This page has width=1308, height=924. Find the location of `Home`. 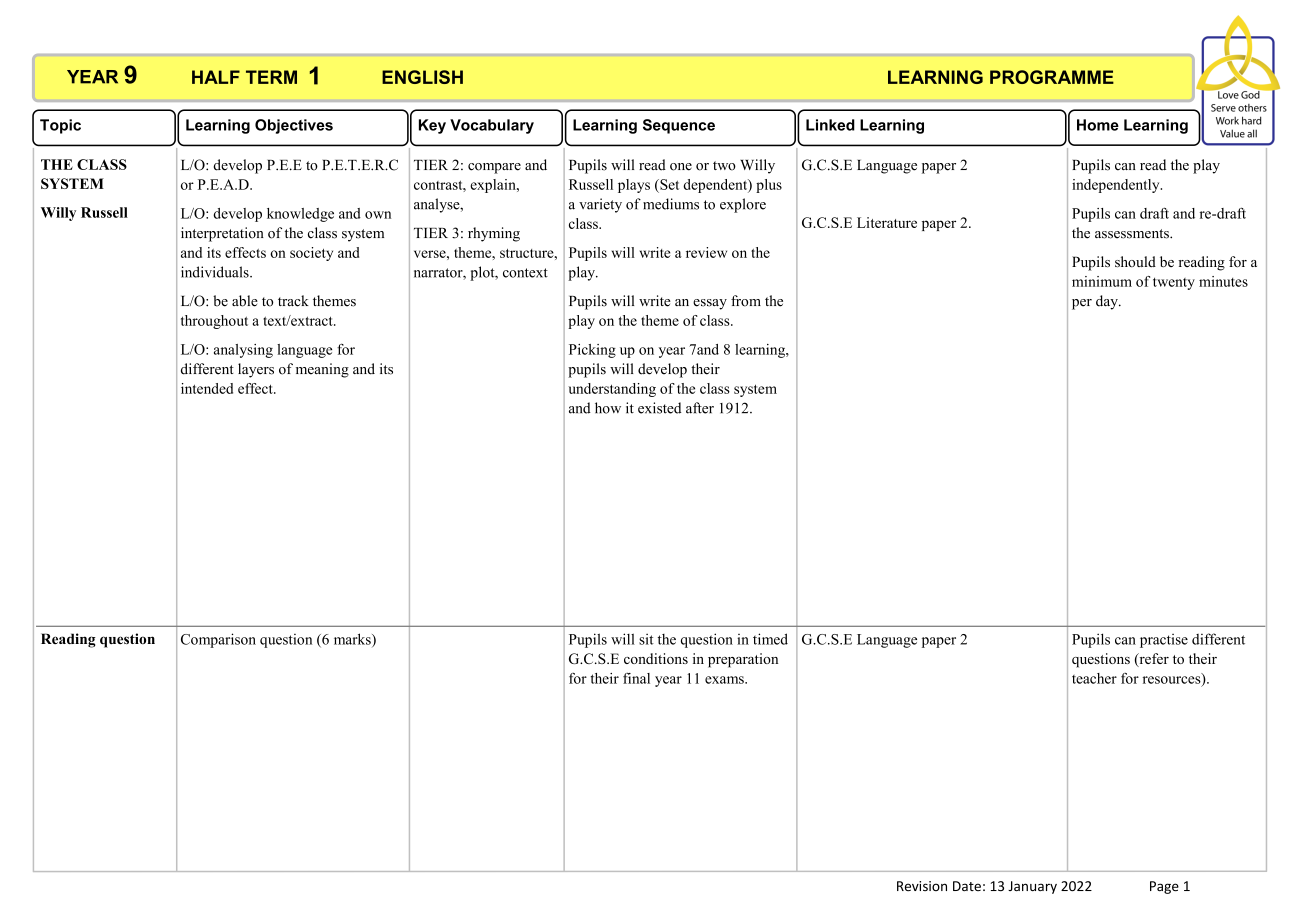

Home is located at coordinates (1098, 125).
